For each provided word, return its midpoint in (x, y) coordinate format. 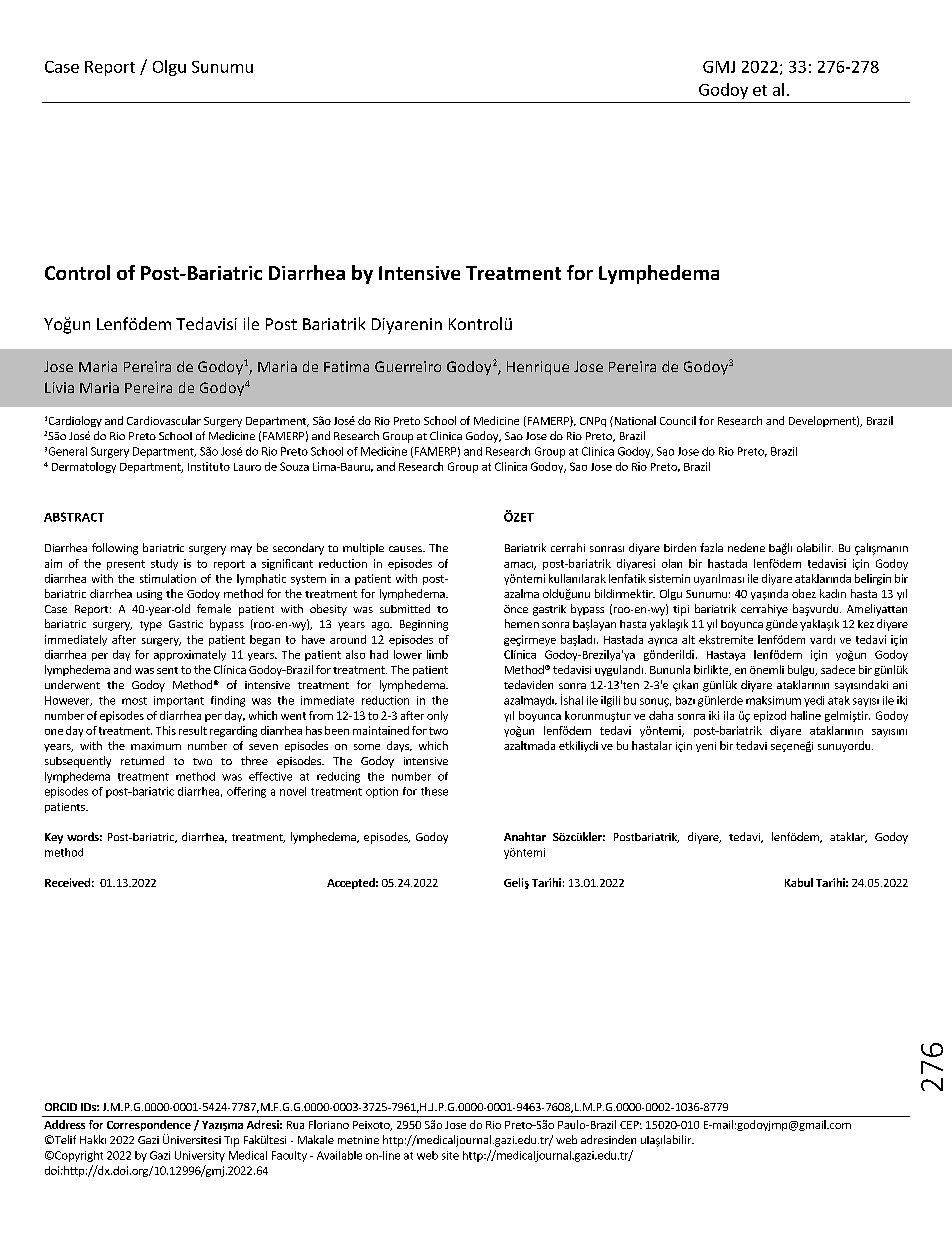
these (434, 791)
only (437, 716)
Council (678, 420)
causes (406, 549)
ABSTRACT (74, 517)
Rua (295, 1125)
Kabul (799, 882)
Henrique (538, 368)
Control (77, 272)
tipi (681, 610)
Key (54, 838)
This (166, 730)
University (200, 1156)
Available (339, 1155)
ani (900, 685)
